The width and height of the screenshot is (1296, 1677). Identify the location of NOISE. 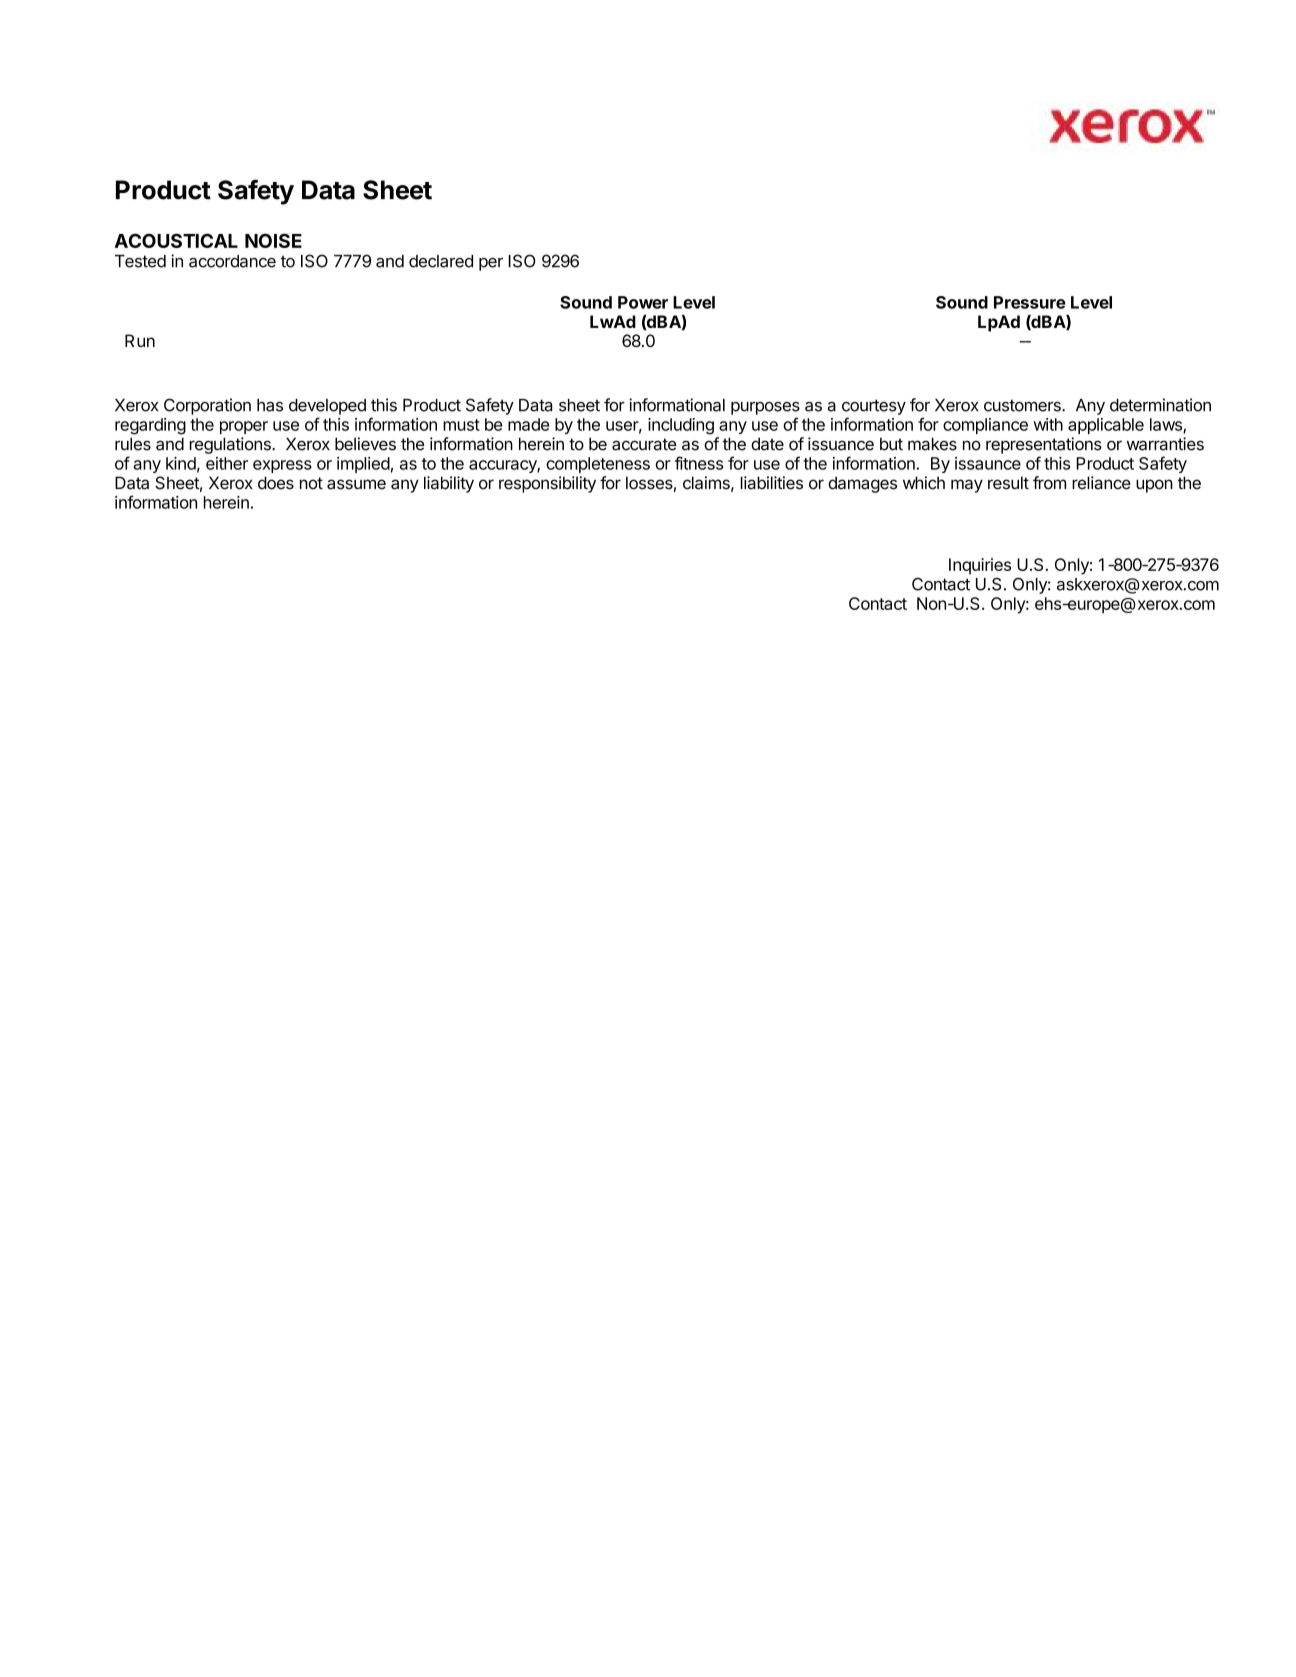
(273, 240).
